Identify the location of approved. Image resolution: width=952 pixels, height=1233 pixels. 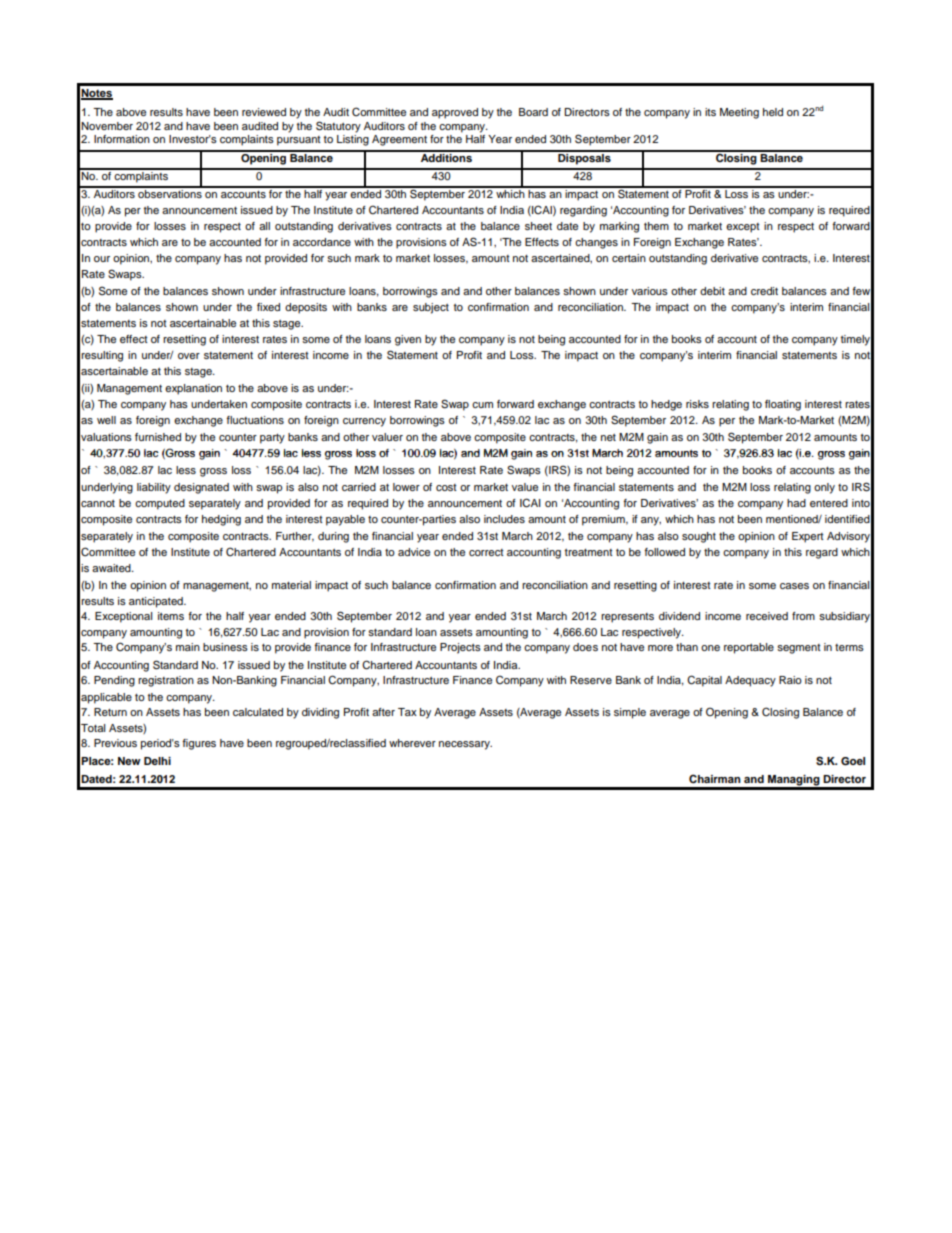
(455, 113).
